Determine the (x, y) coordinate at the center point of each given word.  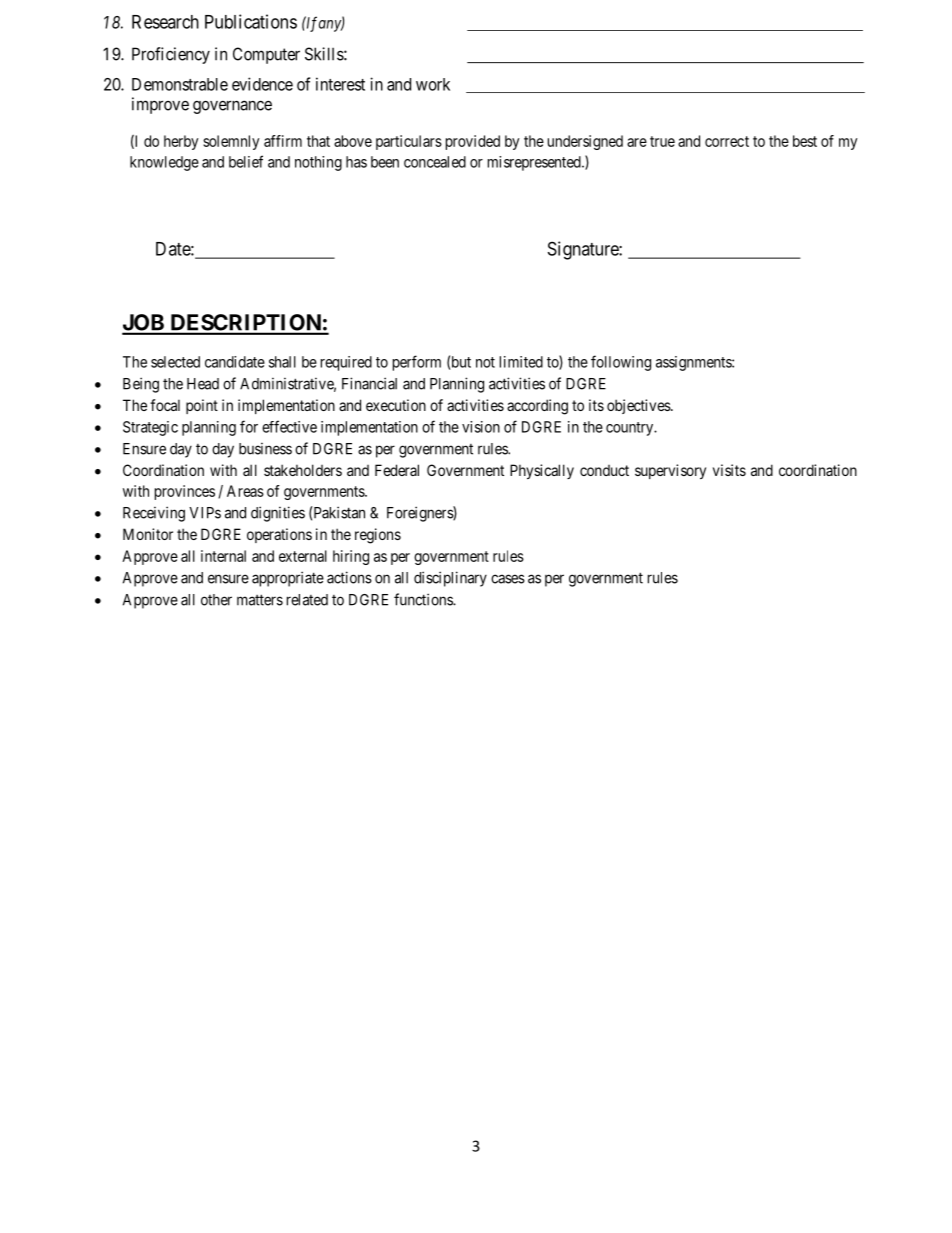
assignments (694, 363)
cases (508, 579)
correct (727, 141)
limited (521, 362)
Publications (251, 21)
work (433, 84)
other (216, 600)
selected (175, 362)
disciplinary (450, 579)
